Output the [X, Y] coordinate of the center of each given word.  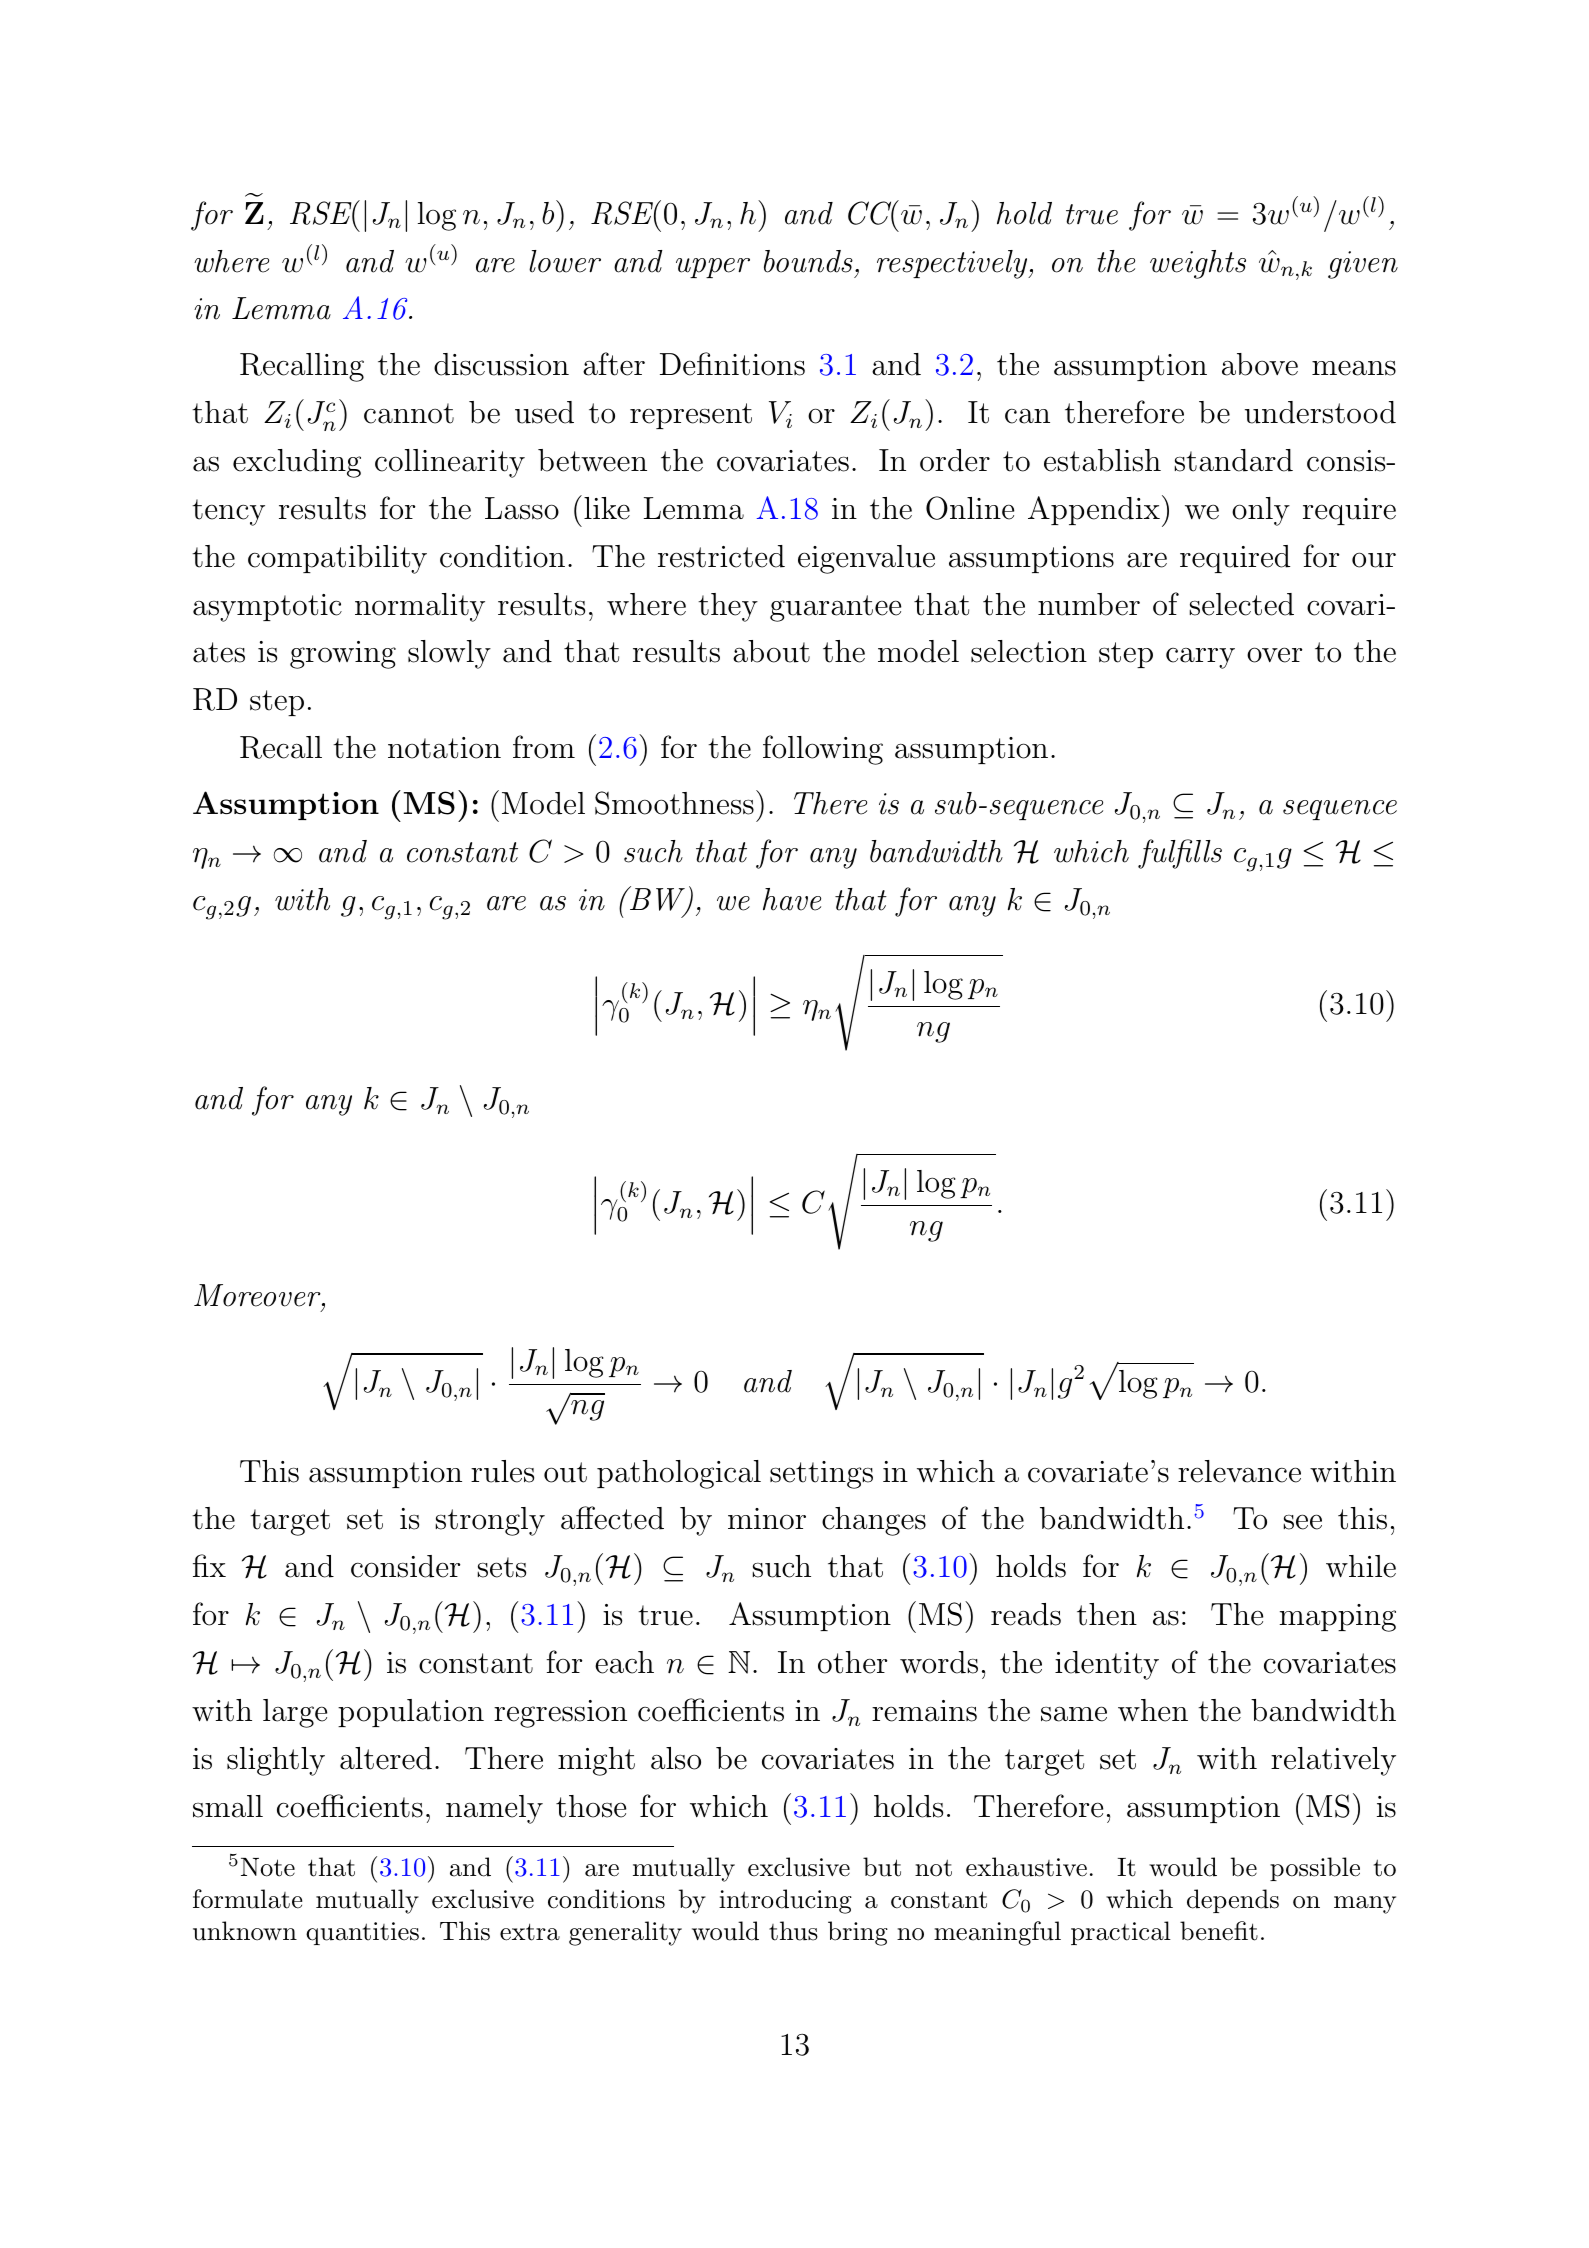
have [792, 899]
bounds [808, 261]
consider [405, 1566]
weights [1198, 264]
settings [821, 1475]
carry [1200, 658]
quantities [362, 1933]
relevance [1239, 1471]
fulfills [1180, 854]
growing [343, 655]
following [823, 750]
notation [444, 748]
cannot [409, 413]
